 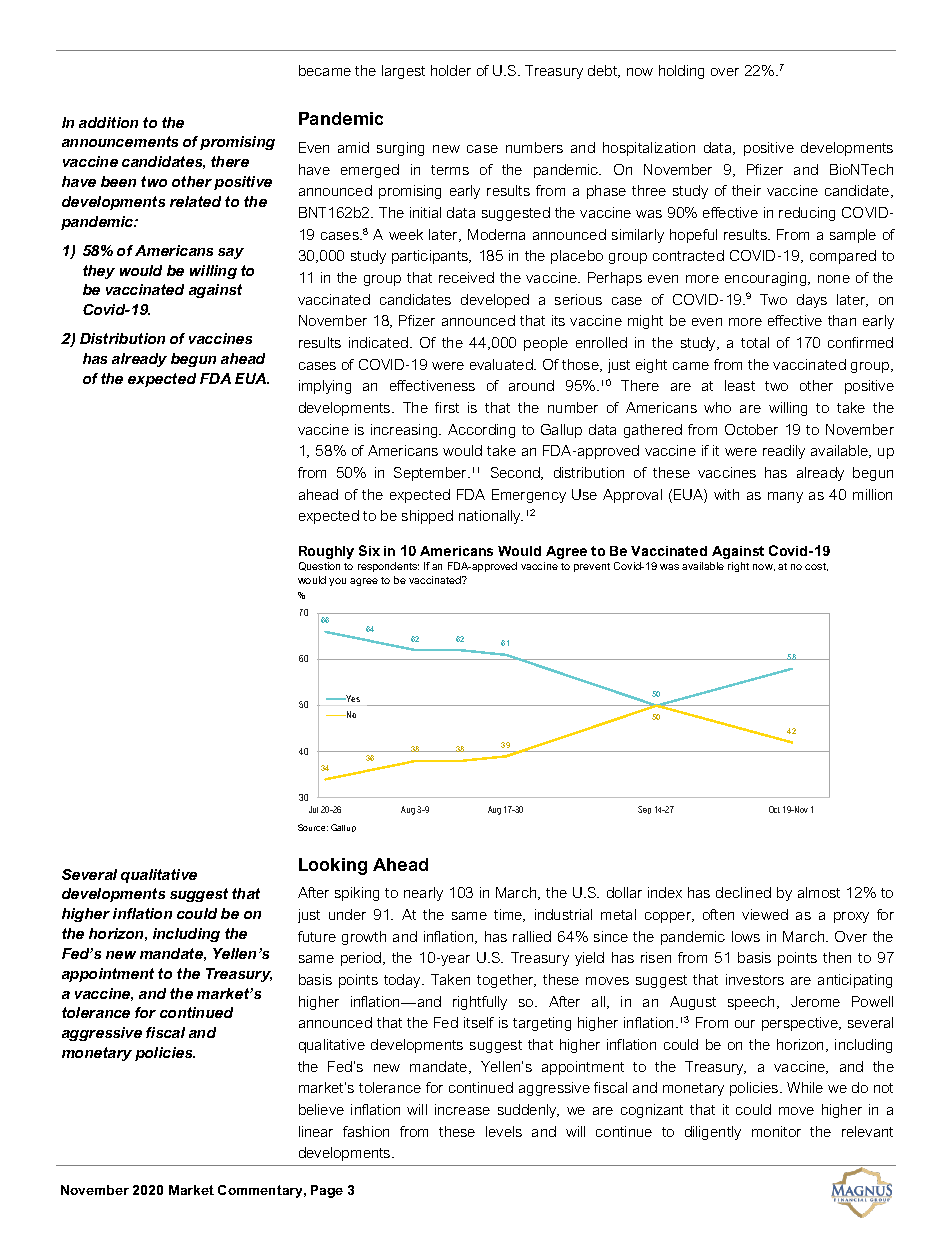 What do you see at coordinates (502, 364) in the screenshot?
I see `evaluated` at bounding box center [502, 364].
